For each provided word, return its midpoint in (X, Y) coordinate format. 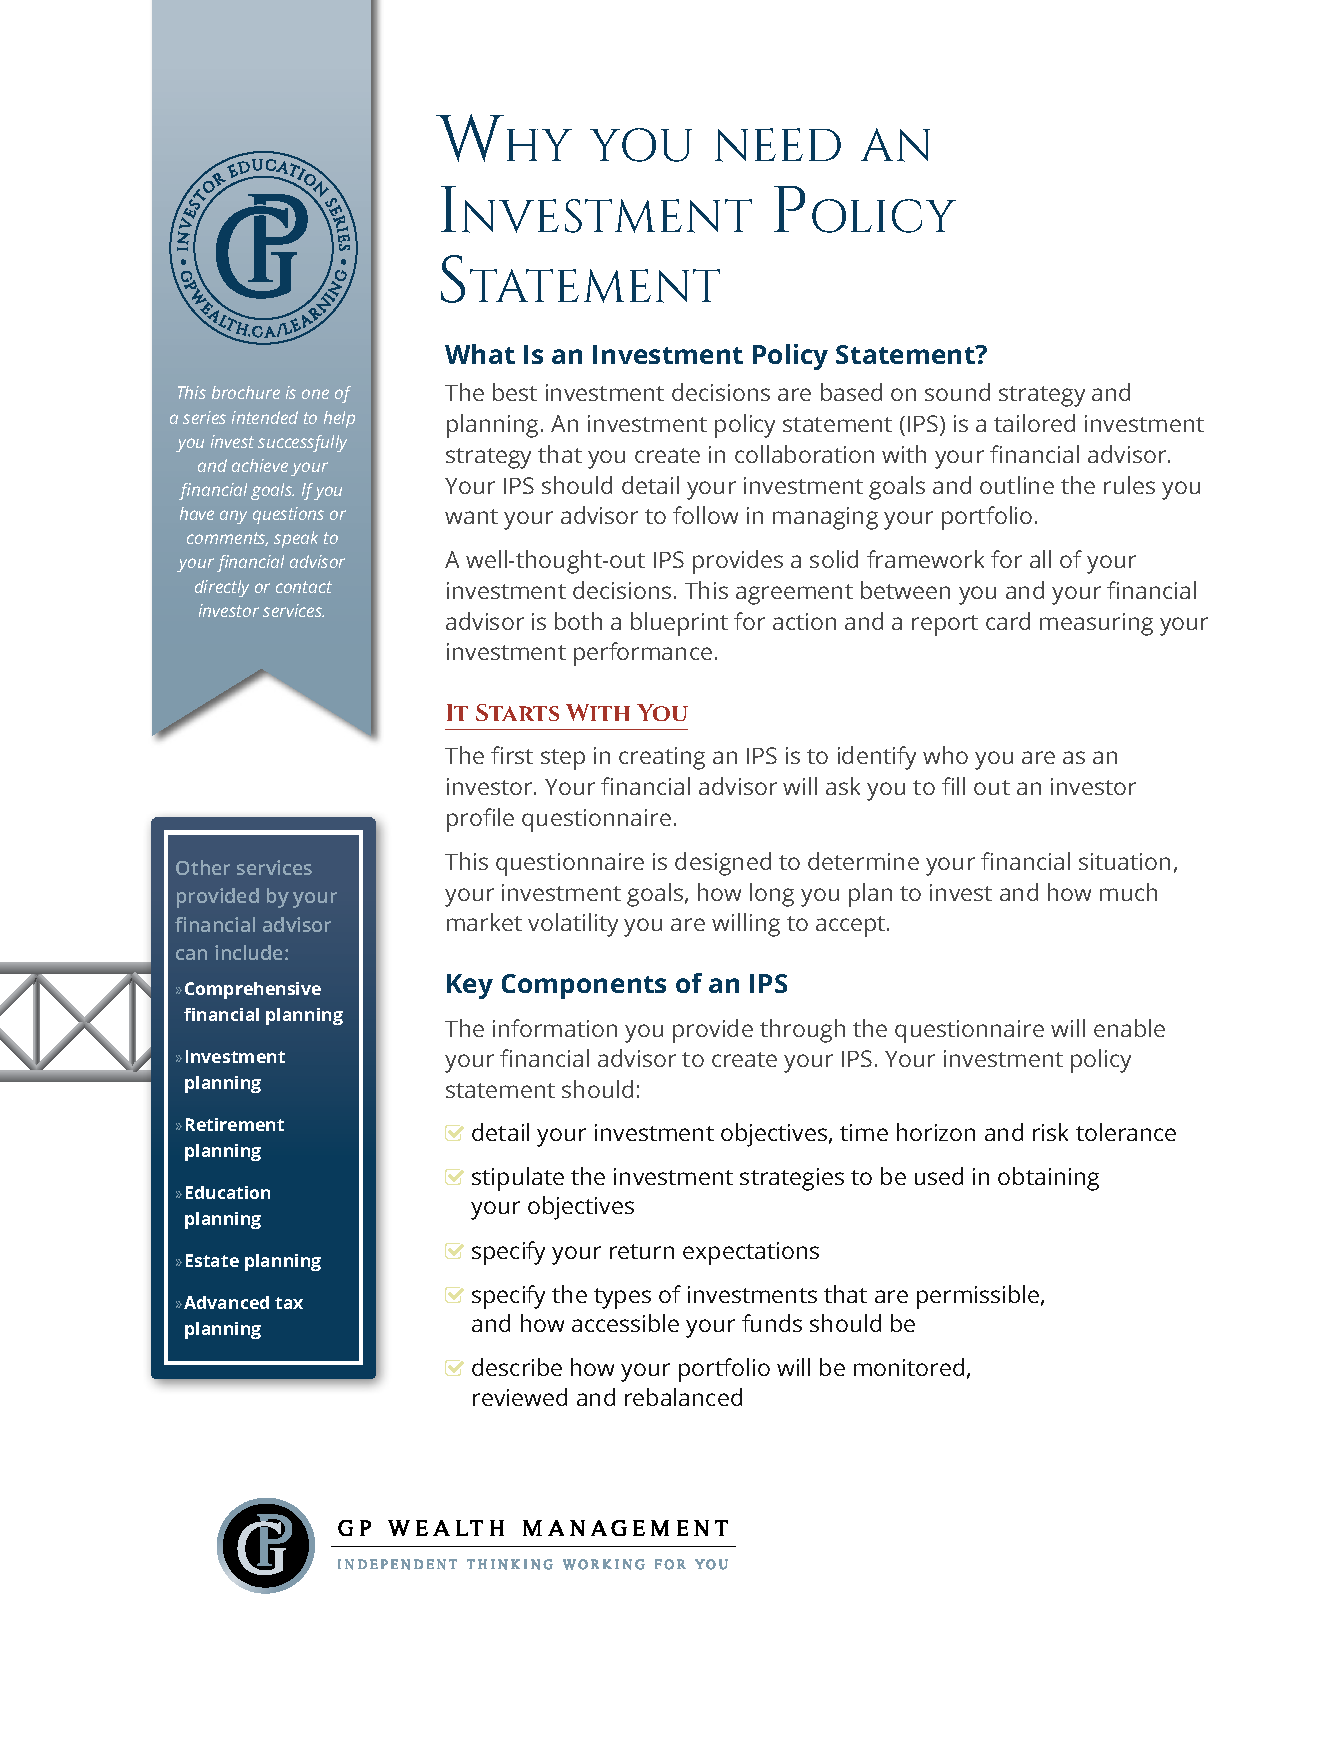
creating (662, 758)
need (778, 145)
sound (957, 392)
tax (289, 1303)
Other (203, 867)
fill (953, 786)
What (480, 354)
